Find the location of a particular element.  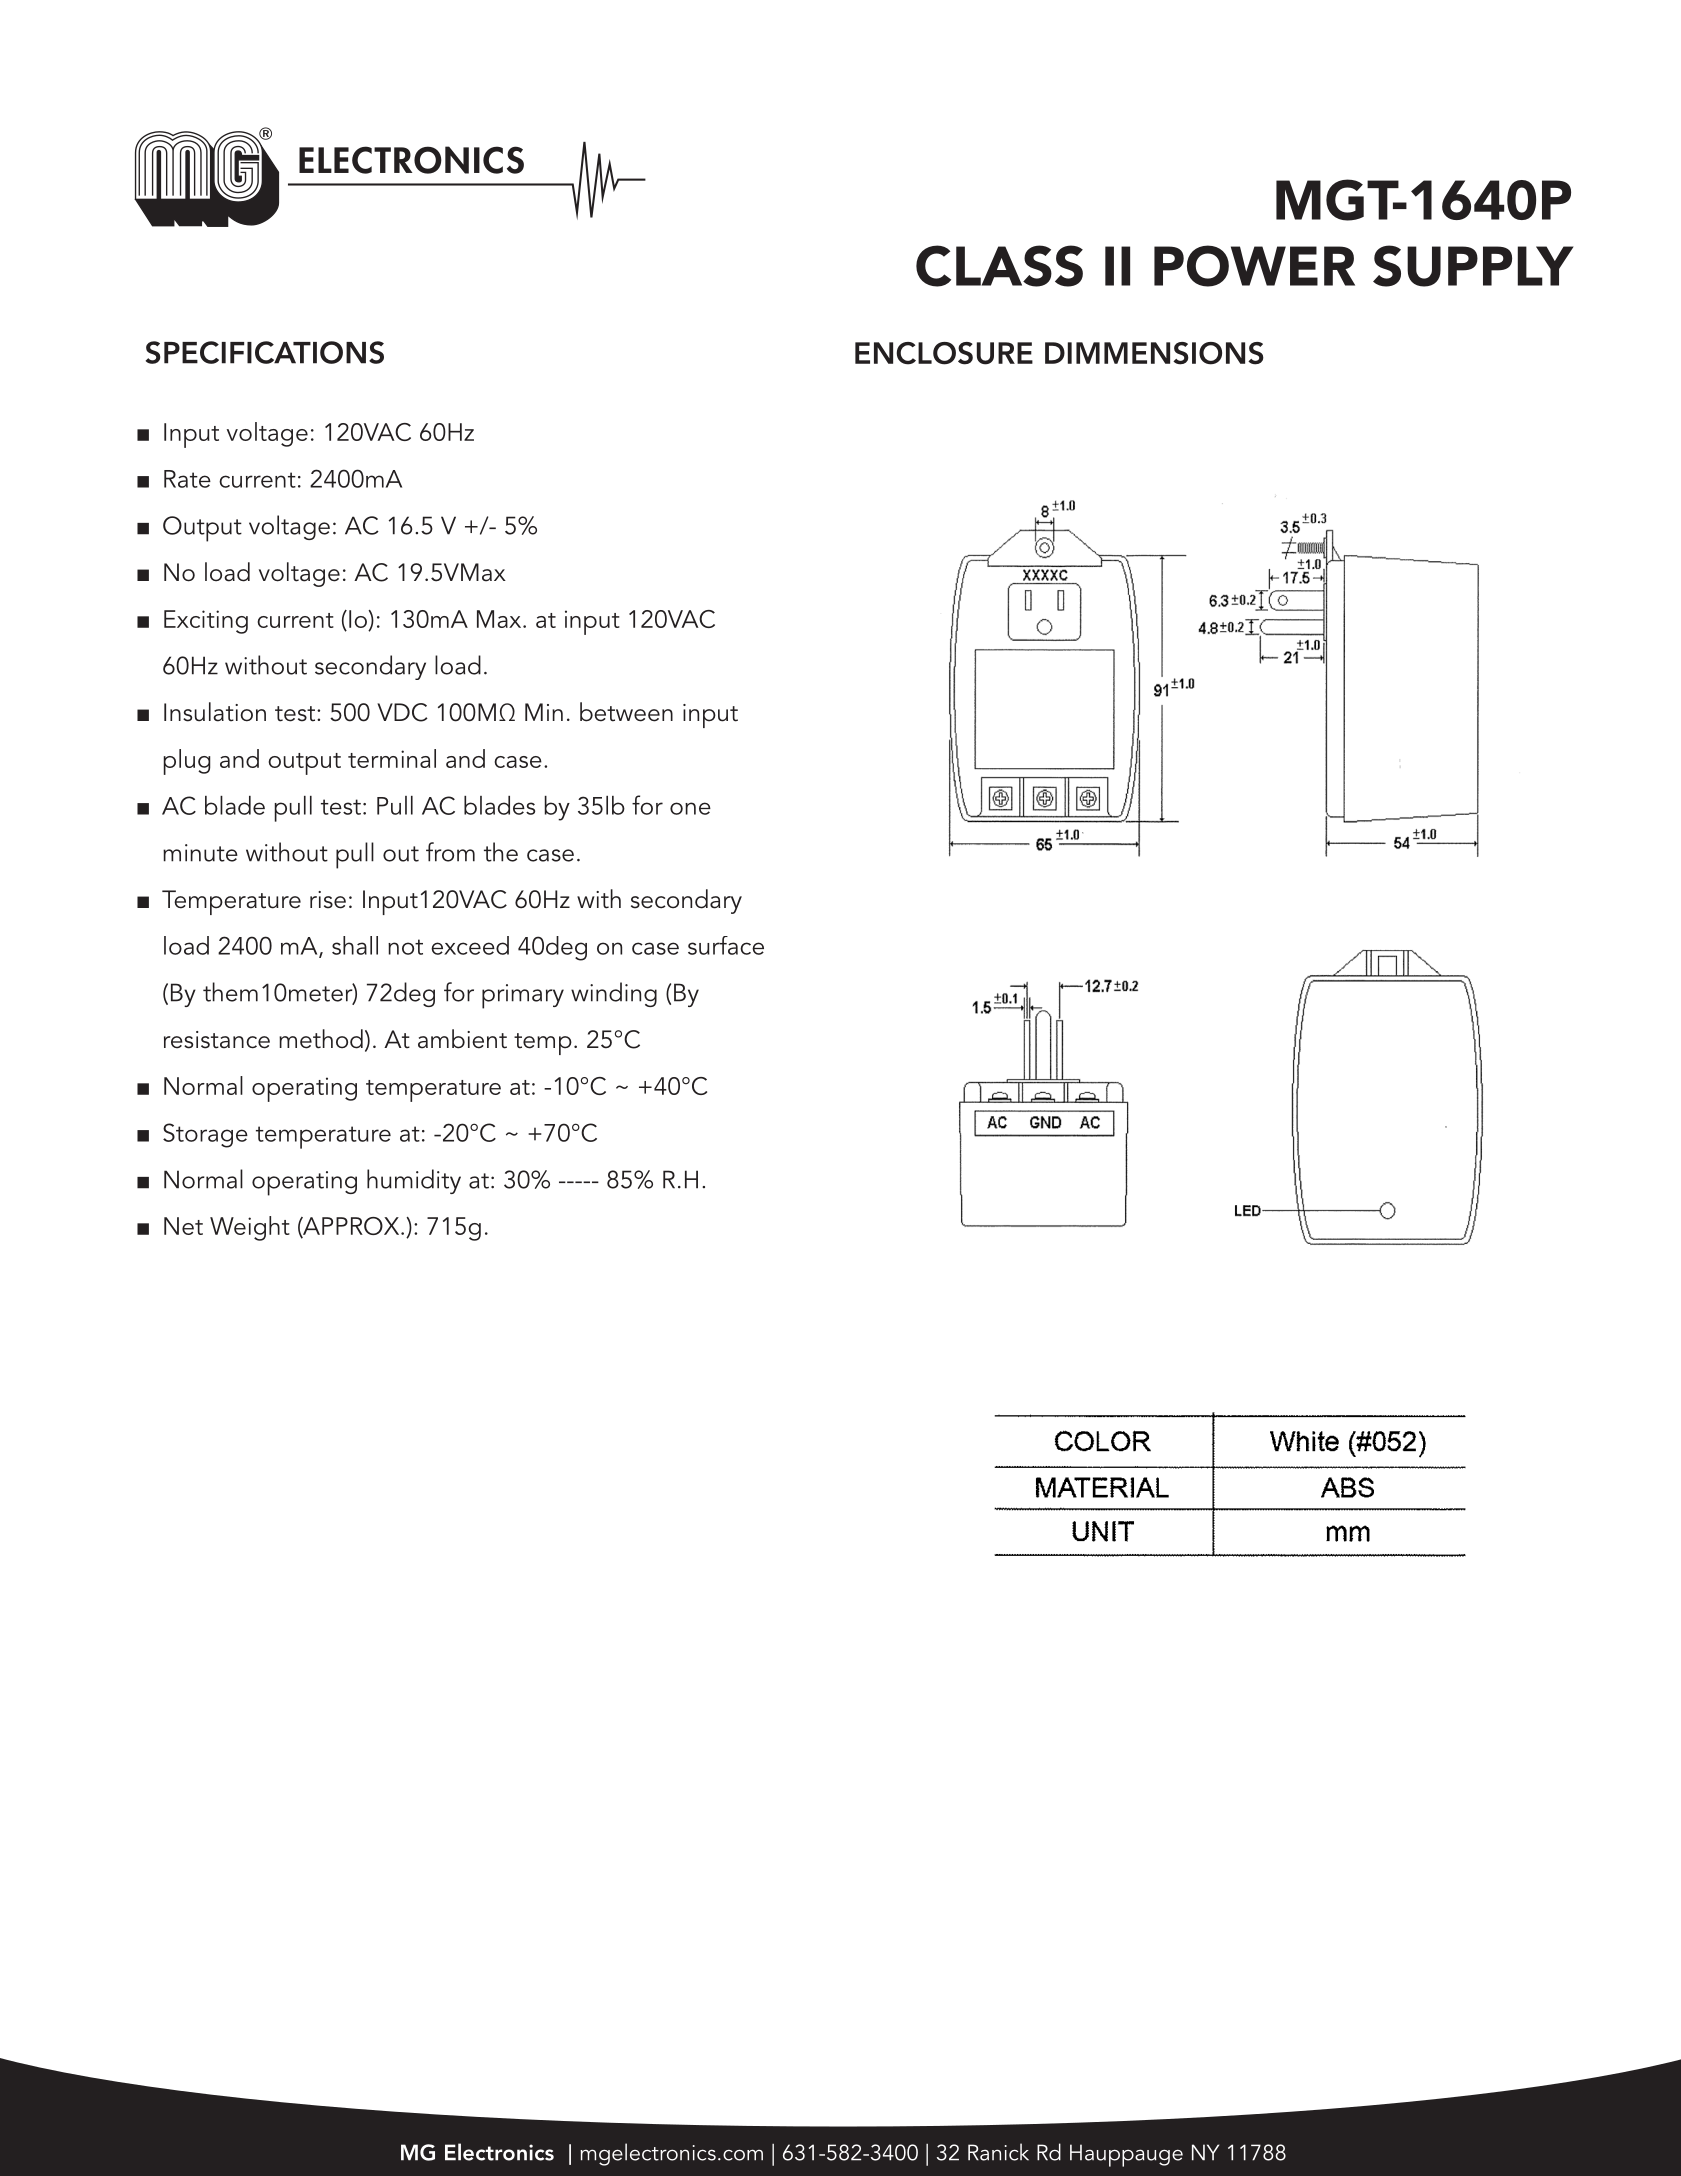

one is located at coordinates (690, 808).
